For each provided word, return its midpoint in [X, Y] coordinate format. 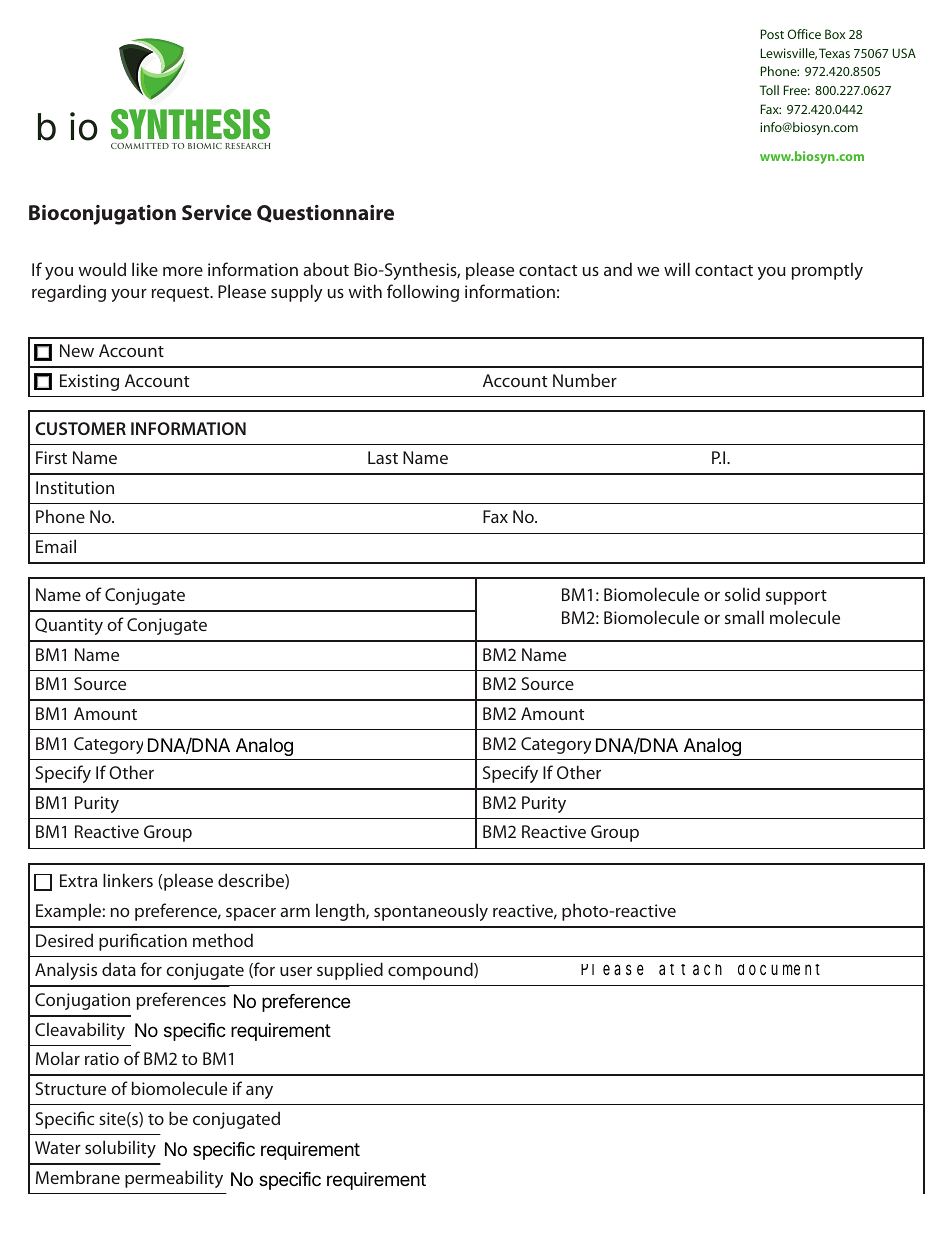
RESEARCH [247, 146]
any [259, 1092]
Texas [834, 53]
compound [431, 971]
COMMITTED [140, 146]
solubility [120, 1149]
